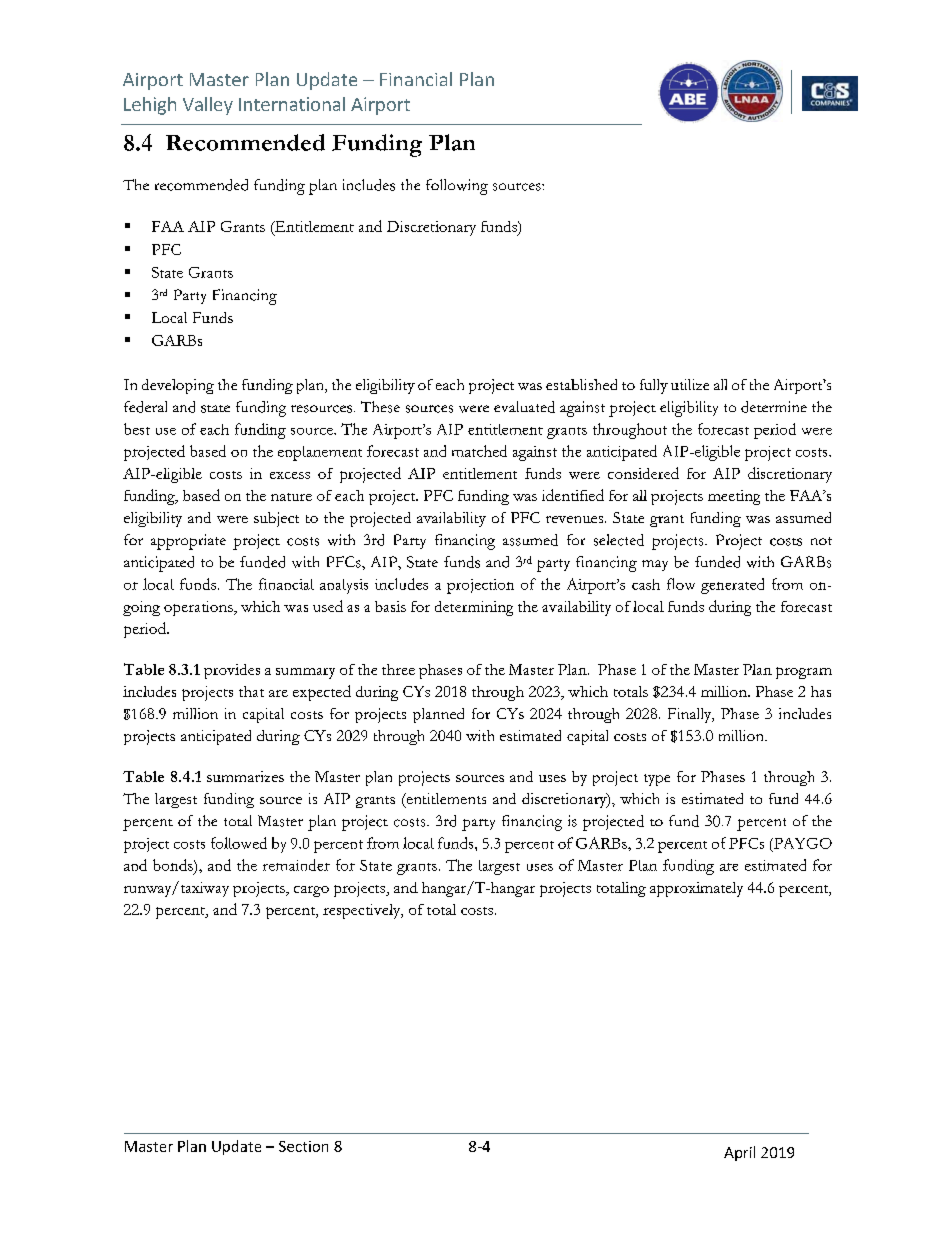  Describe the element at coordinates (457, 187) in the image. I see `following` at that location.
